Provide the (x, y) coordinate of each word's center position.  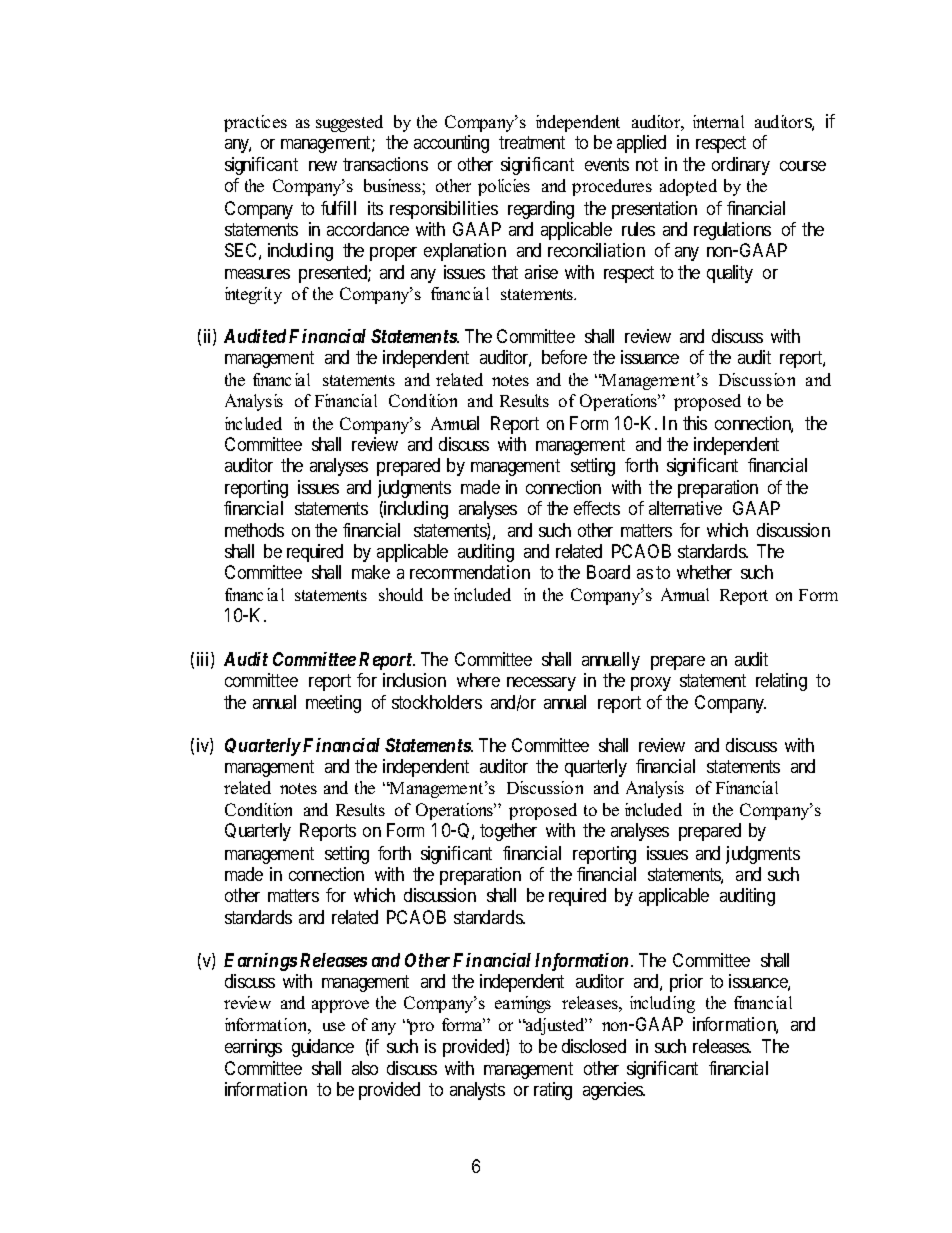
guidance (323, 1048)
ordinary (741, 166)
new (323, 166)
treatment (532, 142)
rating (553, 1091)
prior (686, 983)
